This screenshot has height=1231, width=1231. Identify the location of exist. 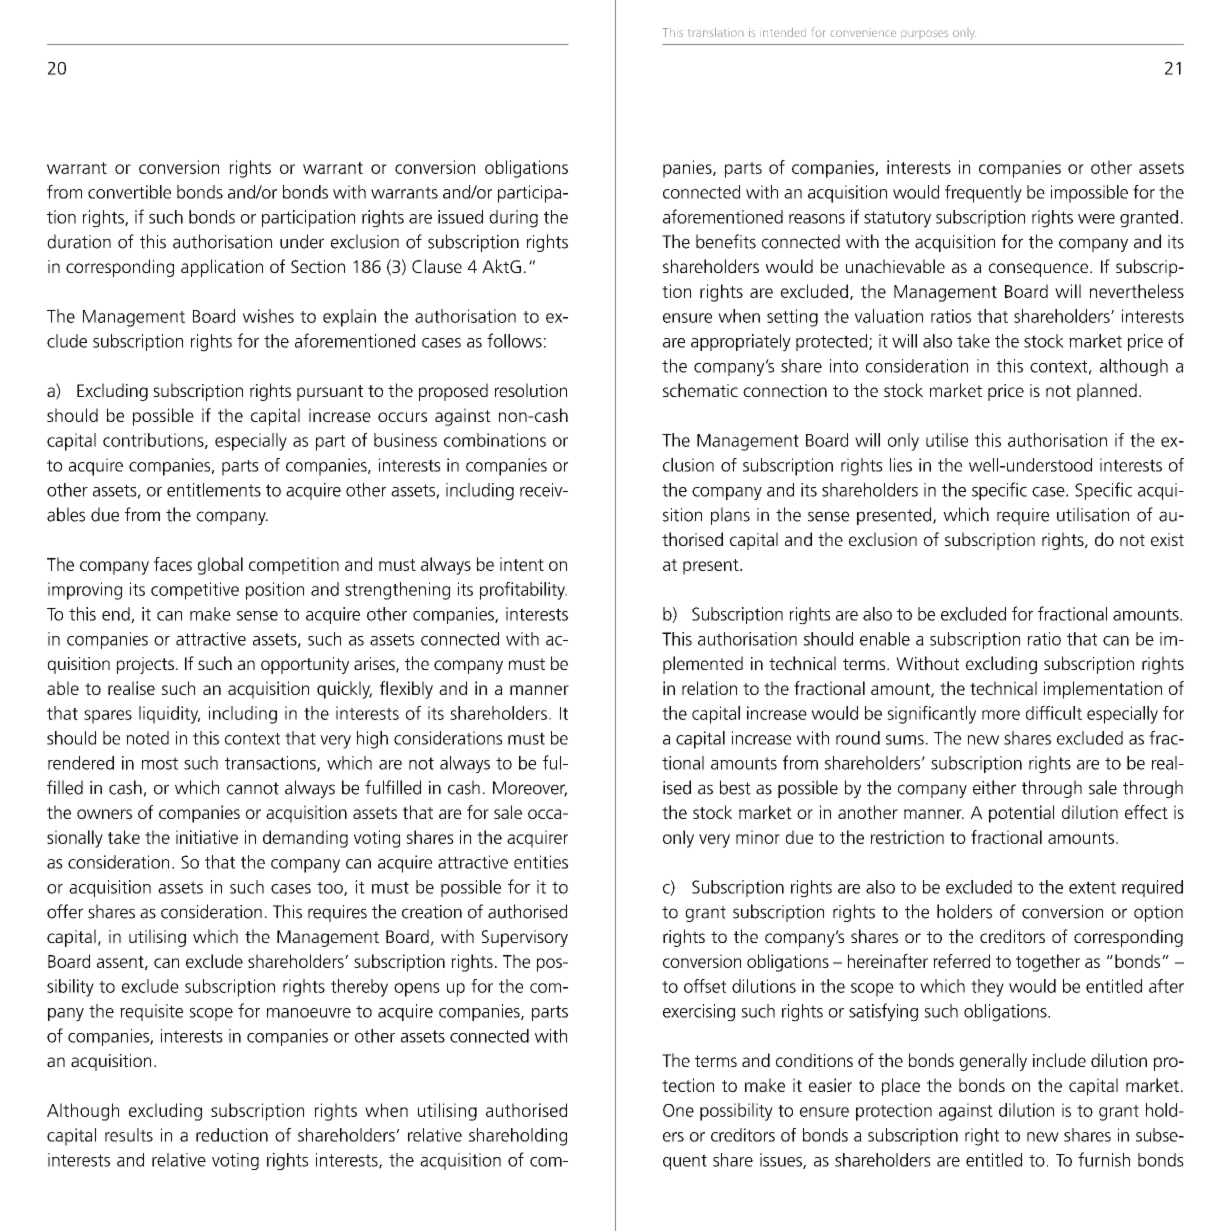
(1167, 539).
